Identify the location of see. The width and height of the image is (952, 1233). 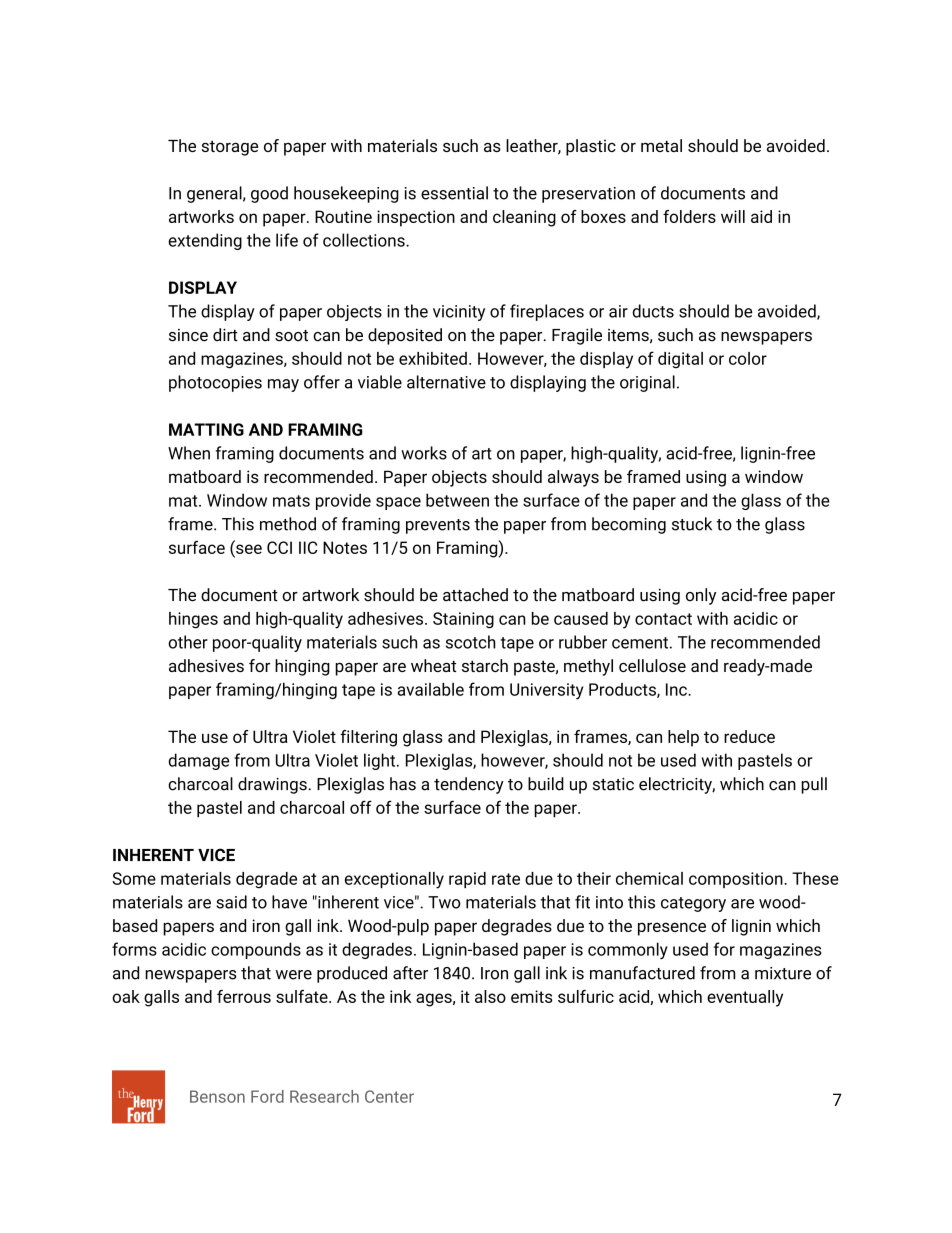
(249, 549).
